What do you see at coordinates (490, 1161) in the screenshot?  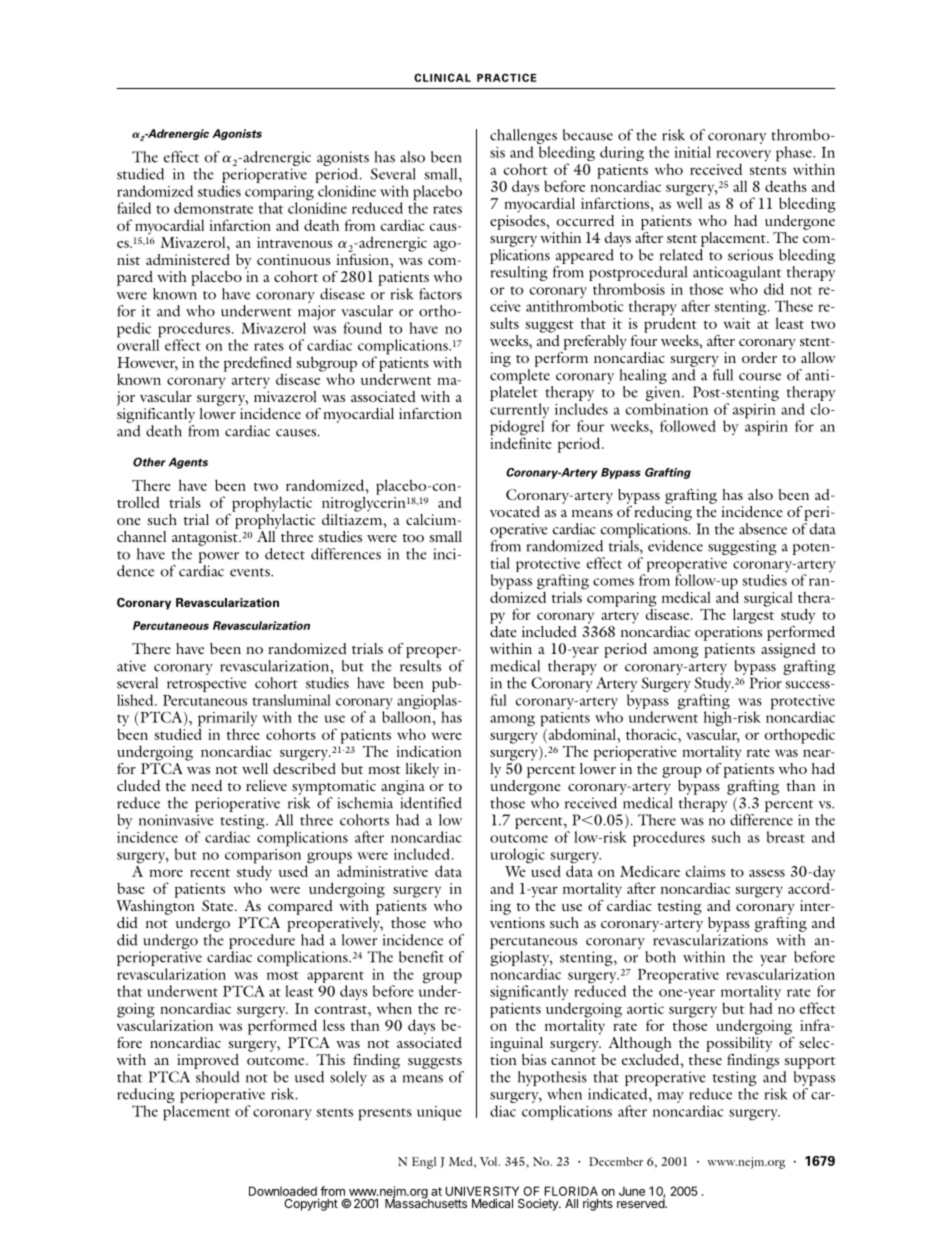 I see `Vol` at bounding box center [490, 1161].
